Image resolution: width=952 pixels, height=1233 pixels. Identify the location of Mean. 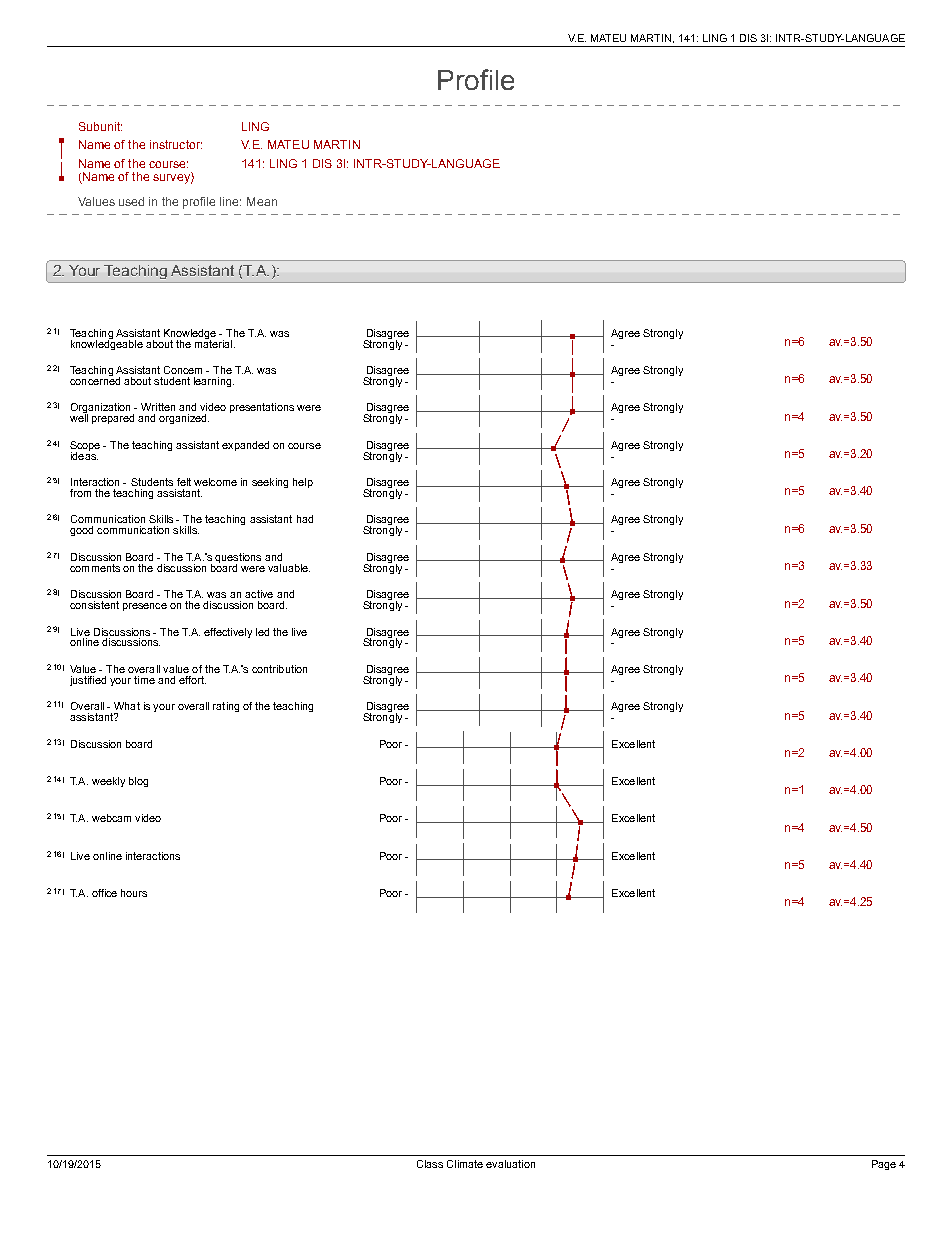
(262, 201).
